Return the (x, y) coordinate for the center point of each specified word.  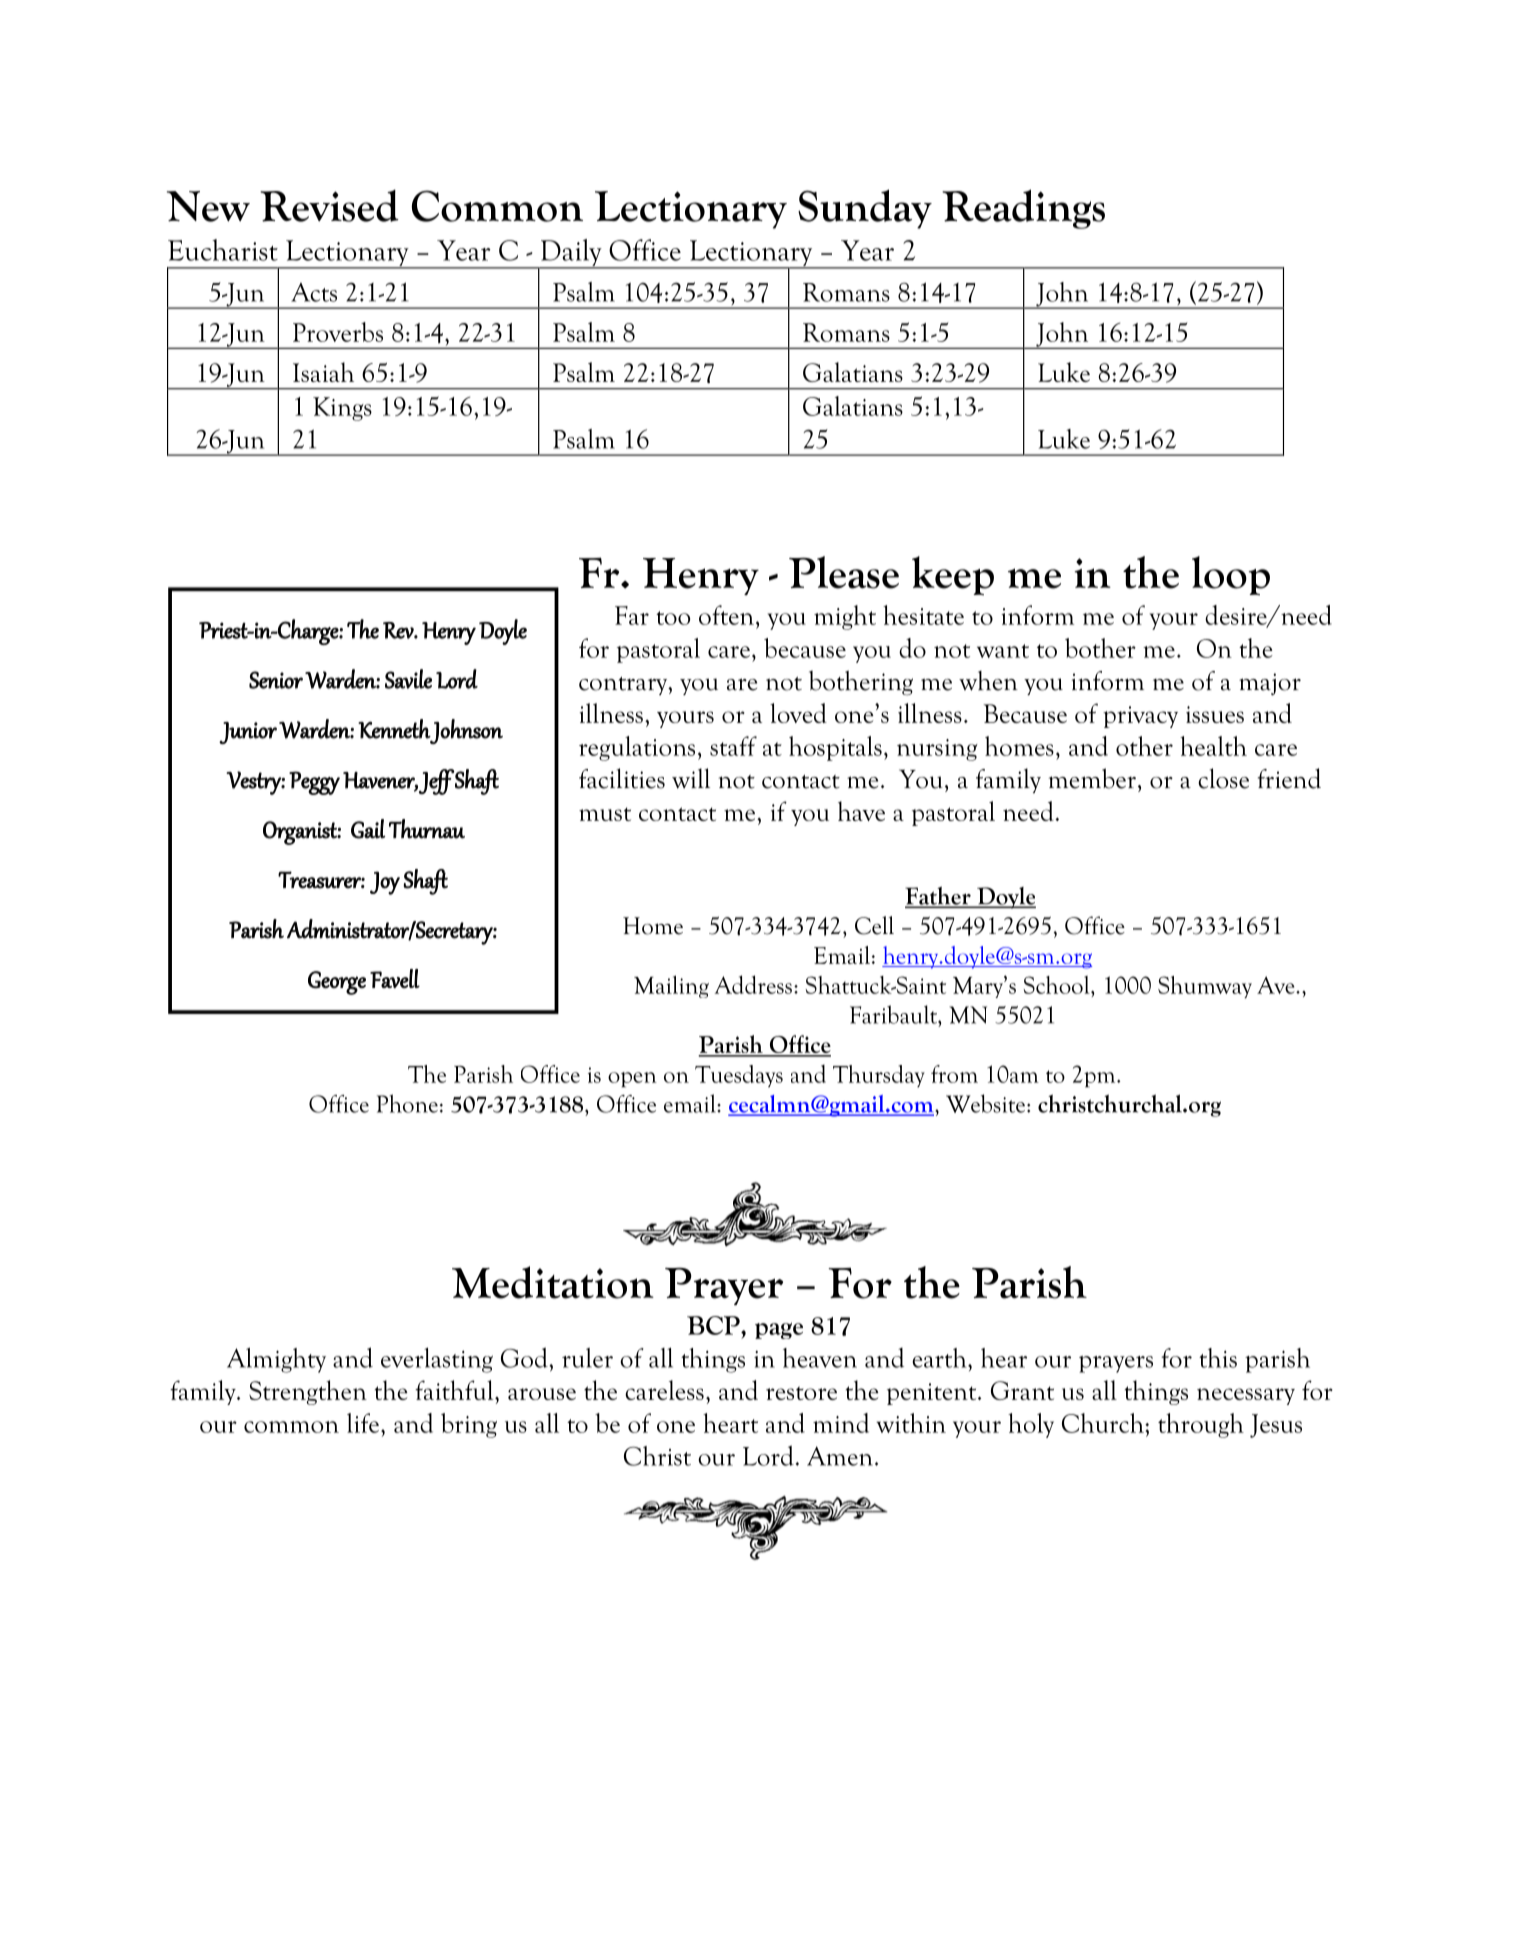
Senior (276, 680)
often (726, 615)
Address (753, 984)
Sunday (865, 209)
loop (1231, 575)
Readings (1023, 209)
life (363, 1423)
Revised (329, 206)
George (337, 983)
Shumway (1205, 987)
